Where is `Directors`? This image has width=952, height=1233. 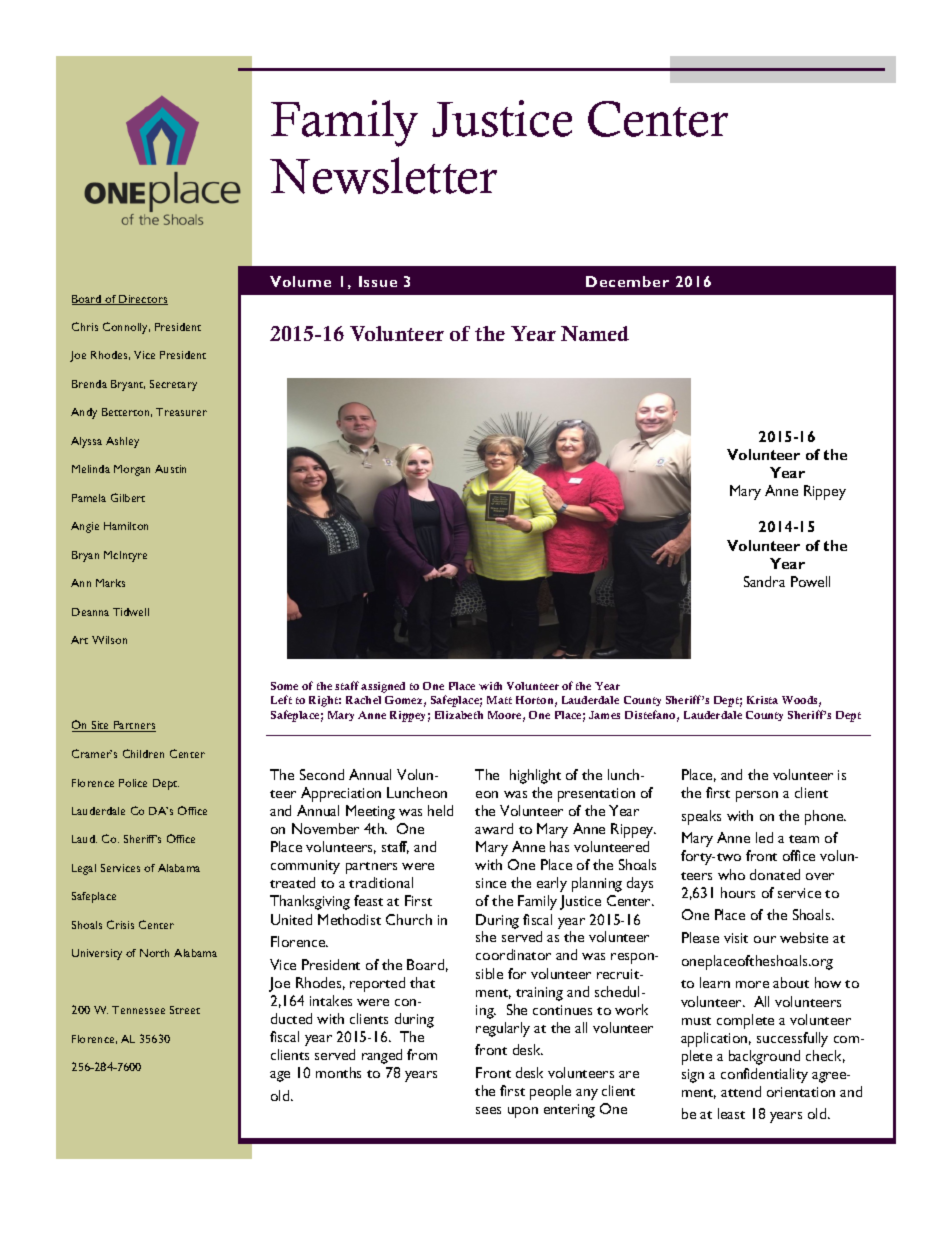 Directors is located at coordinates (142, 300).
